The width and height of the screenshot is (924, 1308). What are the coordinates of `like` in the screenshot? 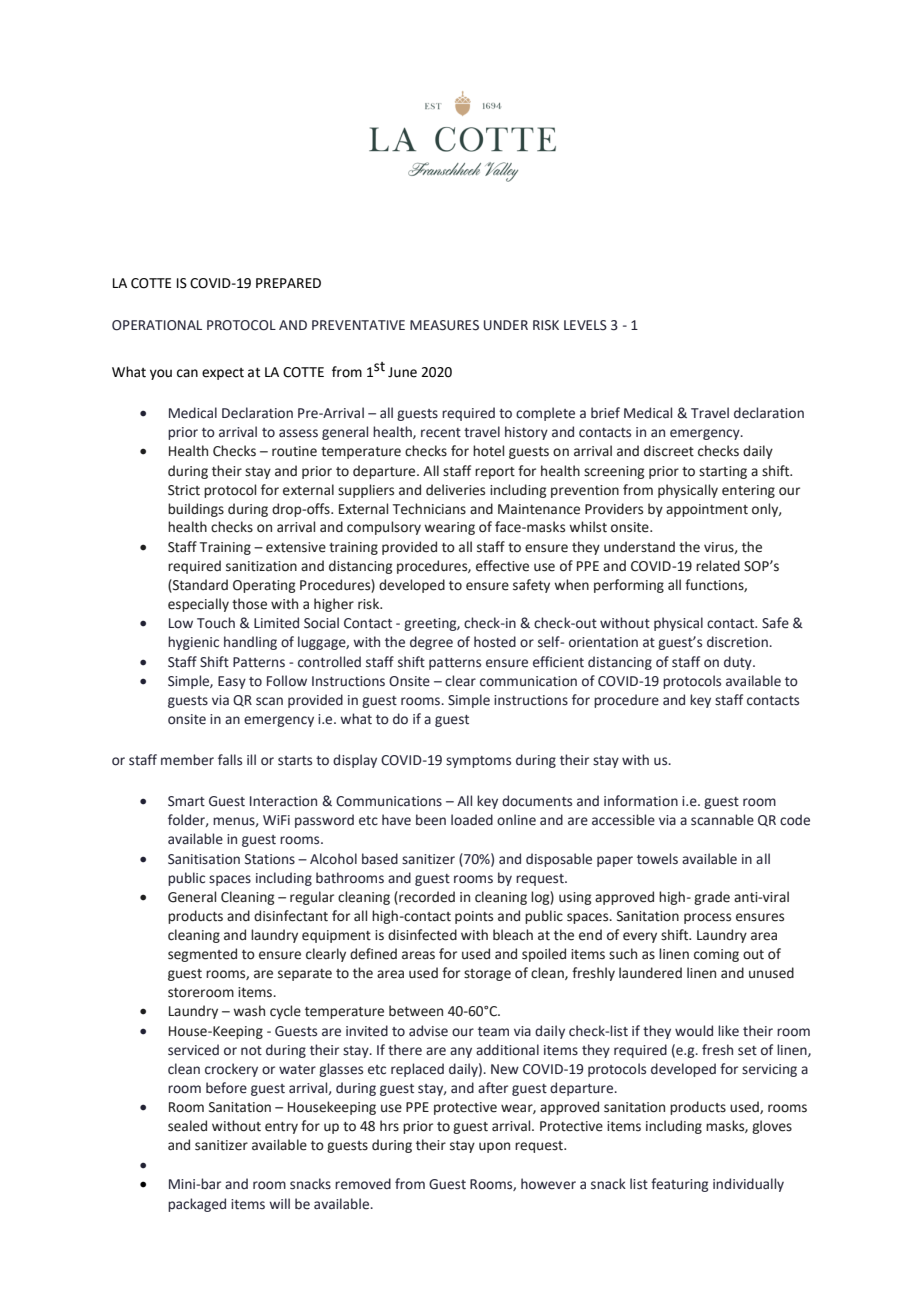 It's located at (728, 1031).
